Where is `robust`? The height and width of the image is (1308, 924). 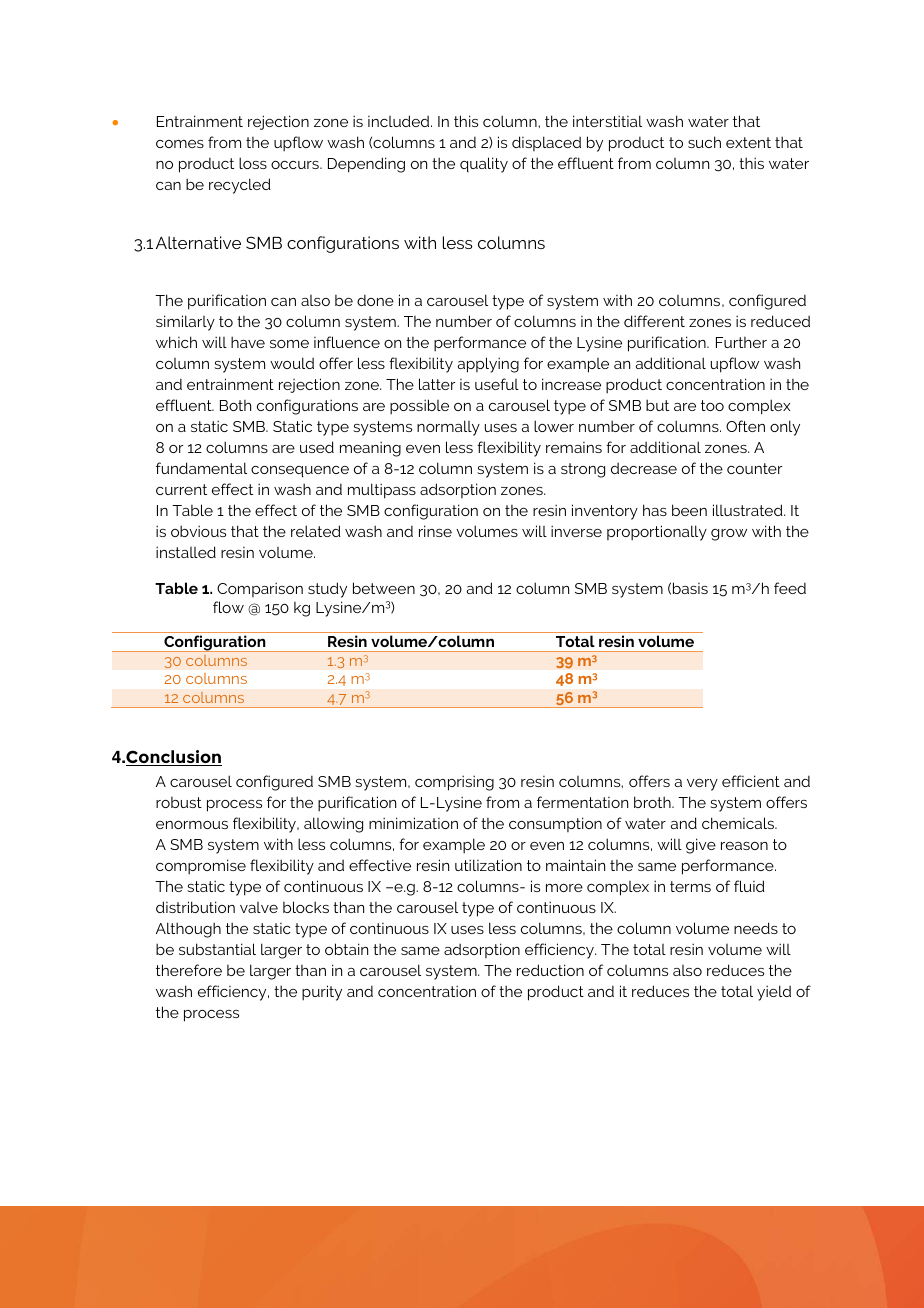
robust is located at coordinates (179, 802).
